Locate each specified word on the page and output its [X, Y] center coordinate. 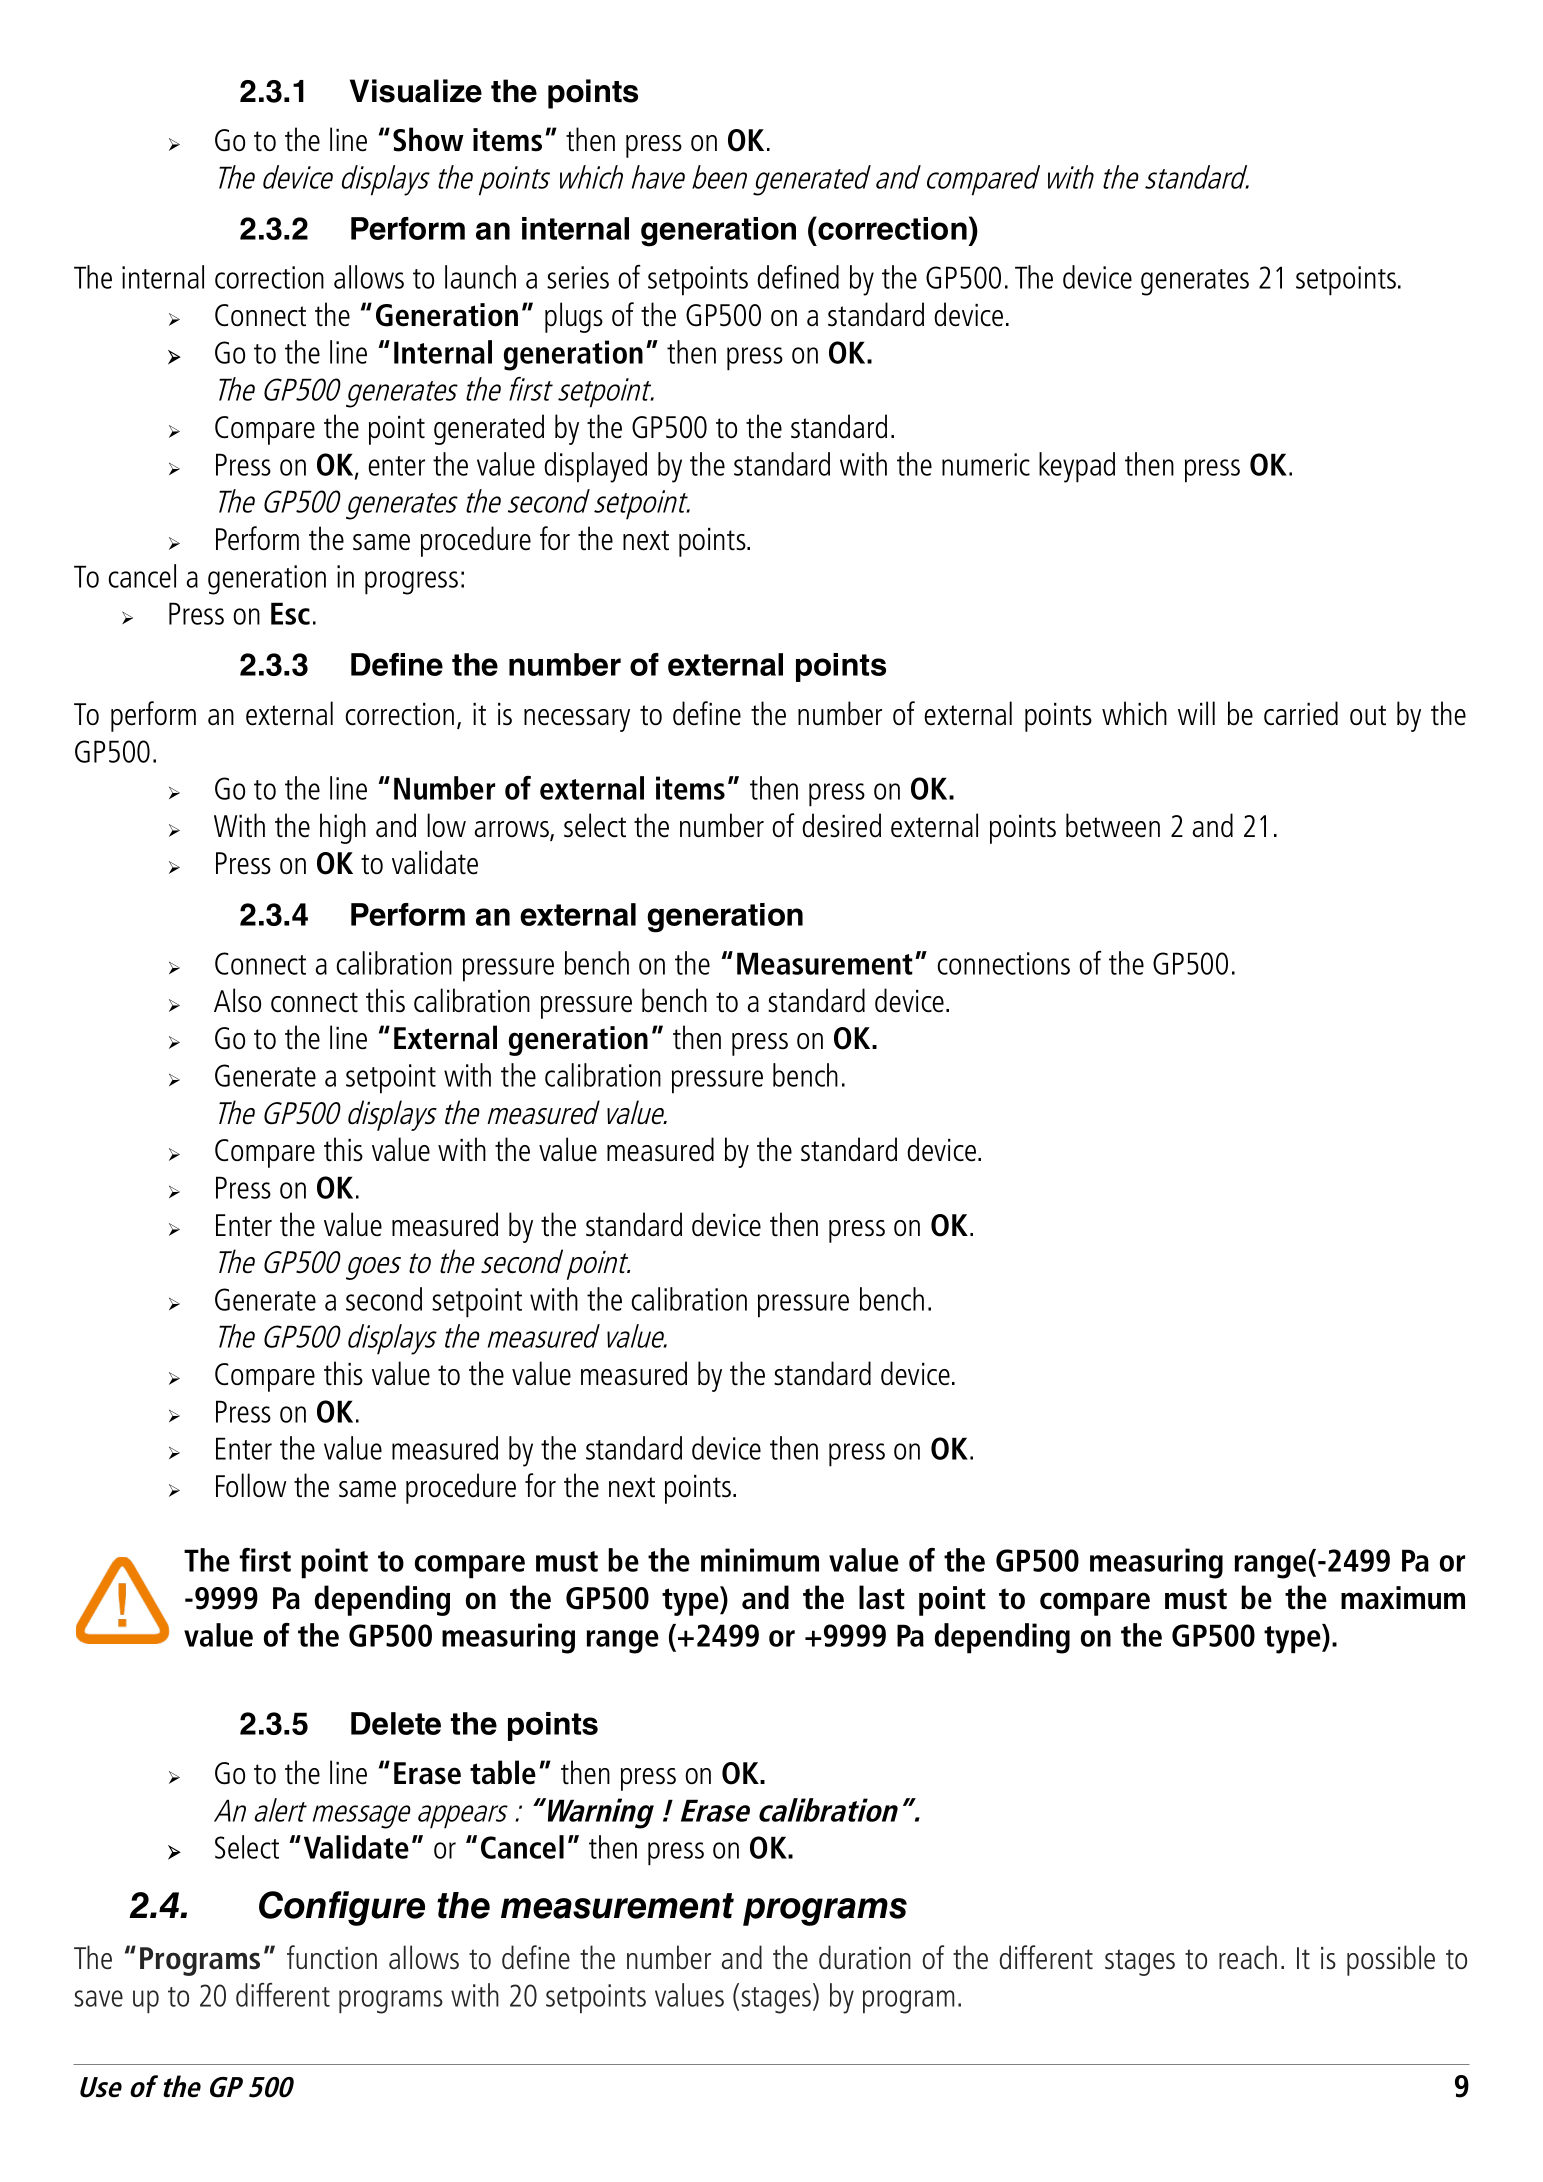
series [578, 277]
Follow [251, 1485]
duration [865, 1957]
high [343, 828]
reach [1248, 1957]
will [1196, 713]
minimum [760, 1560]
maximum [1403, 1598]
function [332, 1957]
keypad [1077, 467]
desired [841, 825]
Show [428, 139]
